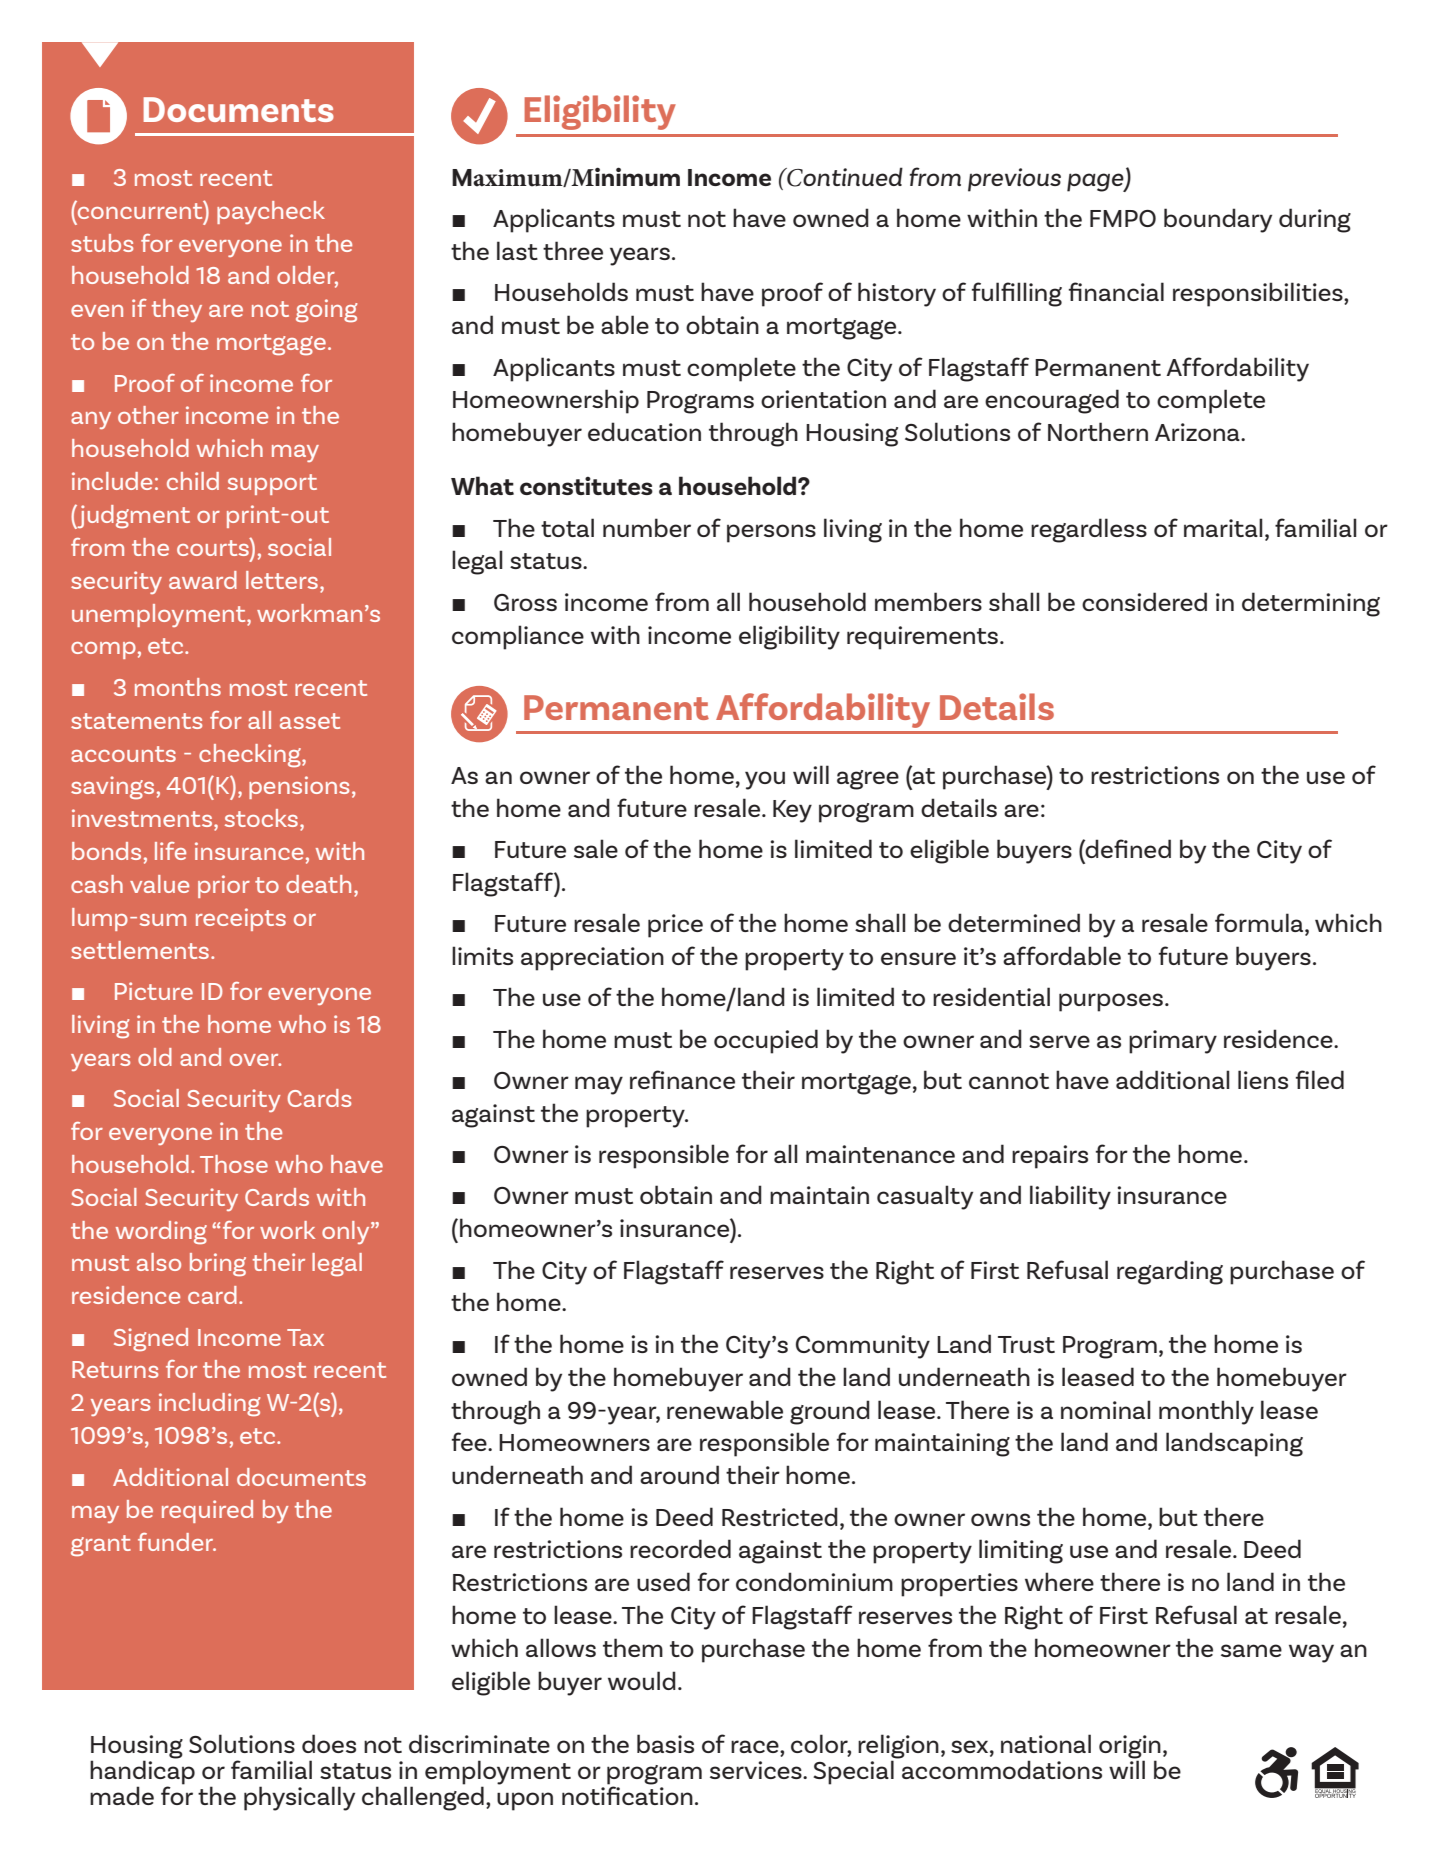 The image size is (1436, 1859). I want to click on bring, so click(218, 1264).
